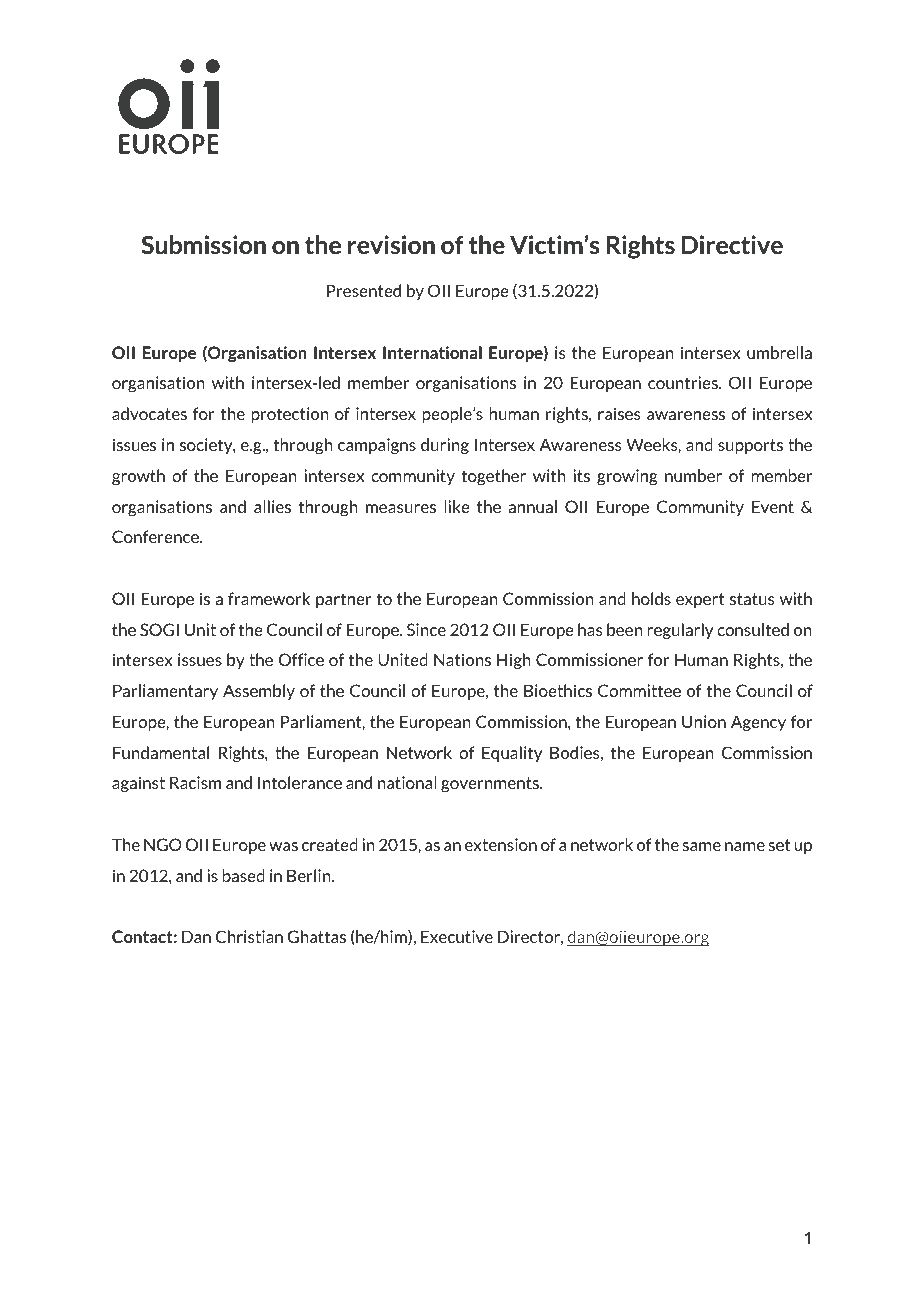 The image size is (924, 1308). What do you see at coordinates (161, 752) in the screenshot?
I see `Fundamental` at bounding box center [161, 752].
